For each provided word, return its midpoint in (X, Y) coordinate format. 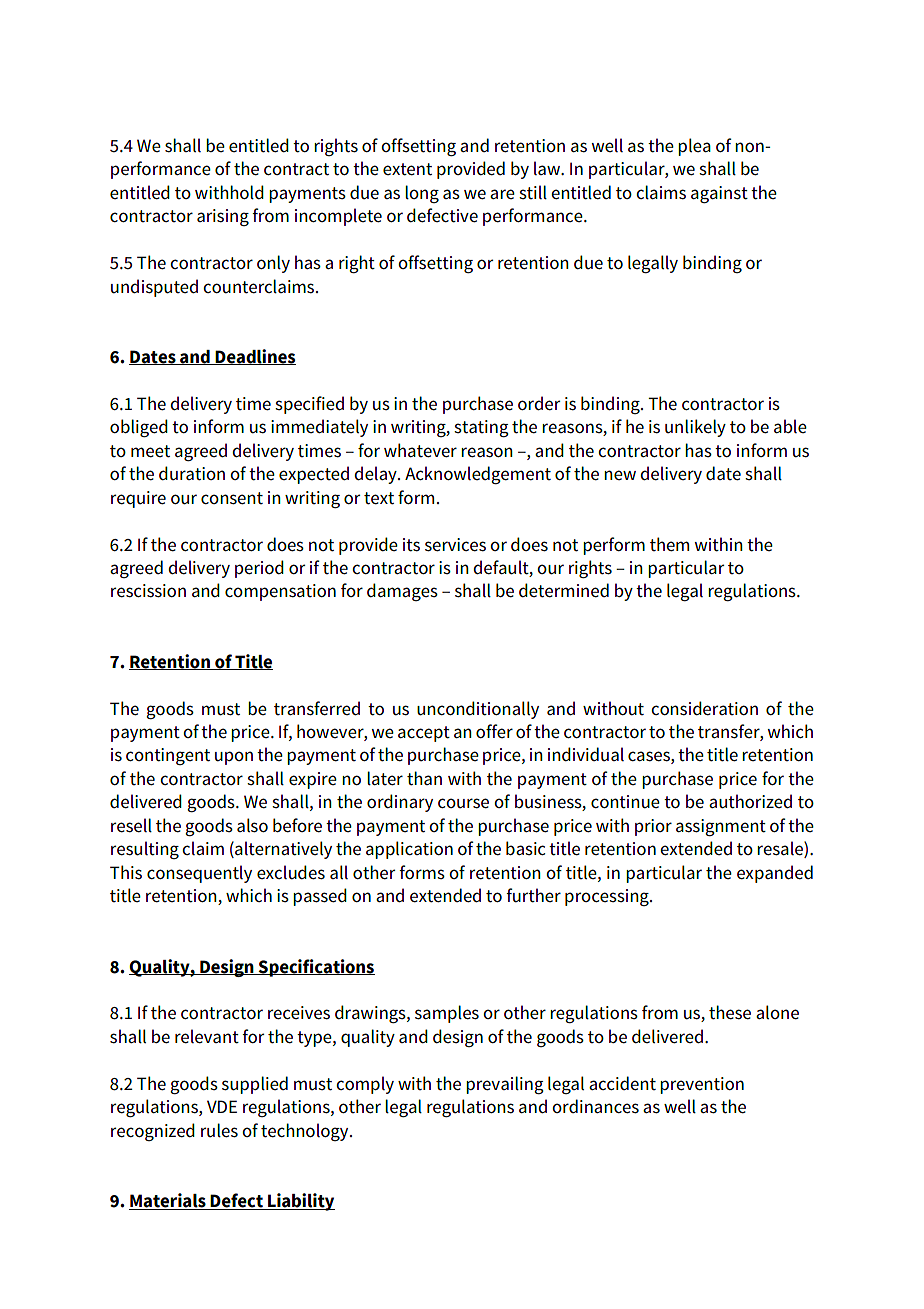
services (455, 545)
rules (219, 1130)
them (669, 544)
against (719, 194)
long (422, 194)
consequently (199, 874)
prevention (702, 1085)
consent (232, 498)
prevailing (505, 1085)
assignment (721, 827)
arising (223, 217)
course (463, 803)
